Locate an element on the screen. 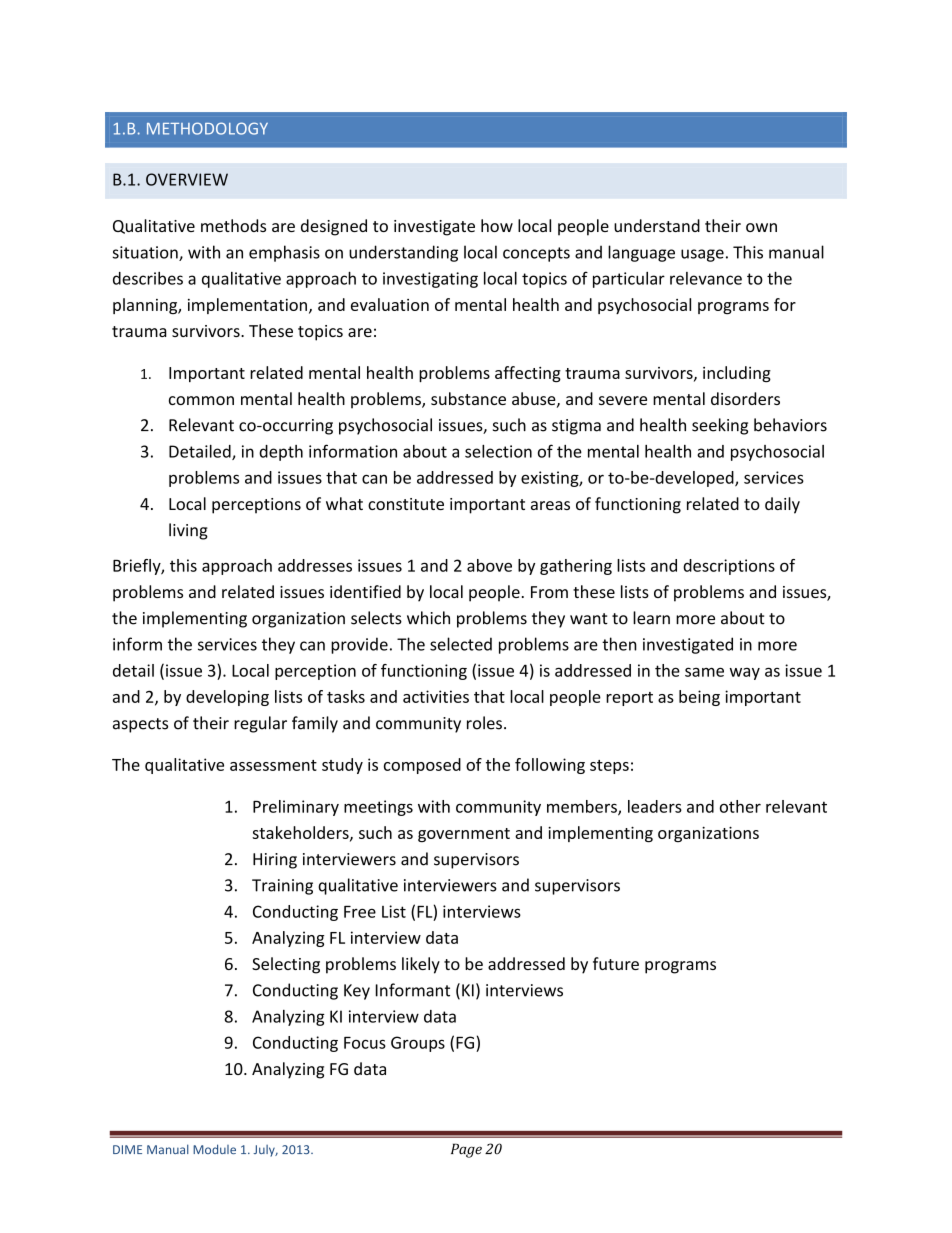 The width and height of the screenshot is (952, 1233). own is located at coordinates (761, 227).
